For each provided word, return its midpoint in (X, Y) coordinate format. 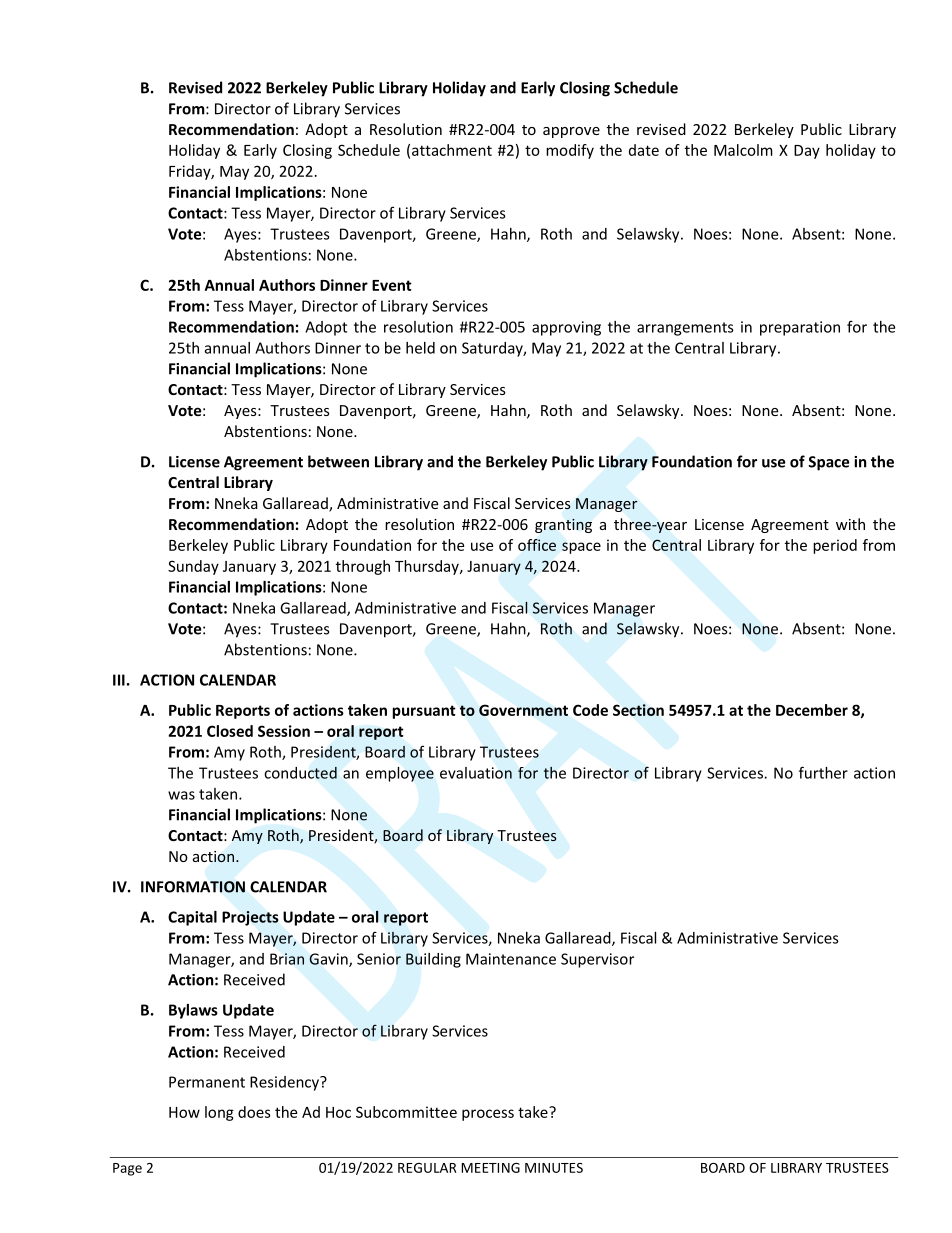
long (219, 1113)
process (488, 1115)
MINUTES (554, 1168)
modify (570, 151)
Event (392, 285)
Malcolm (743, 150)
